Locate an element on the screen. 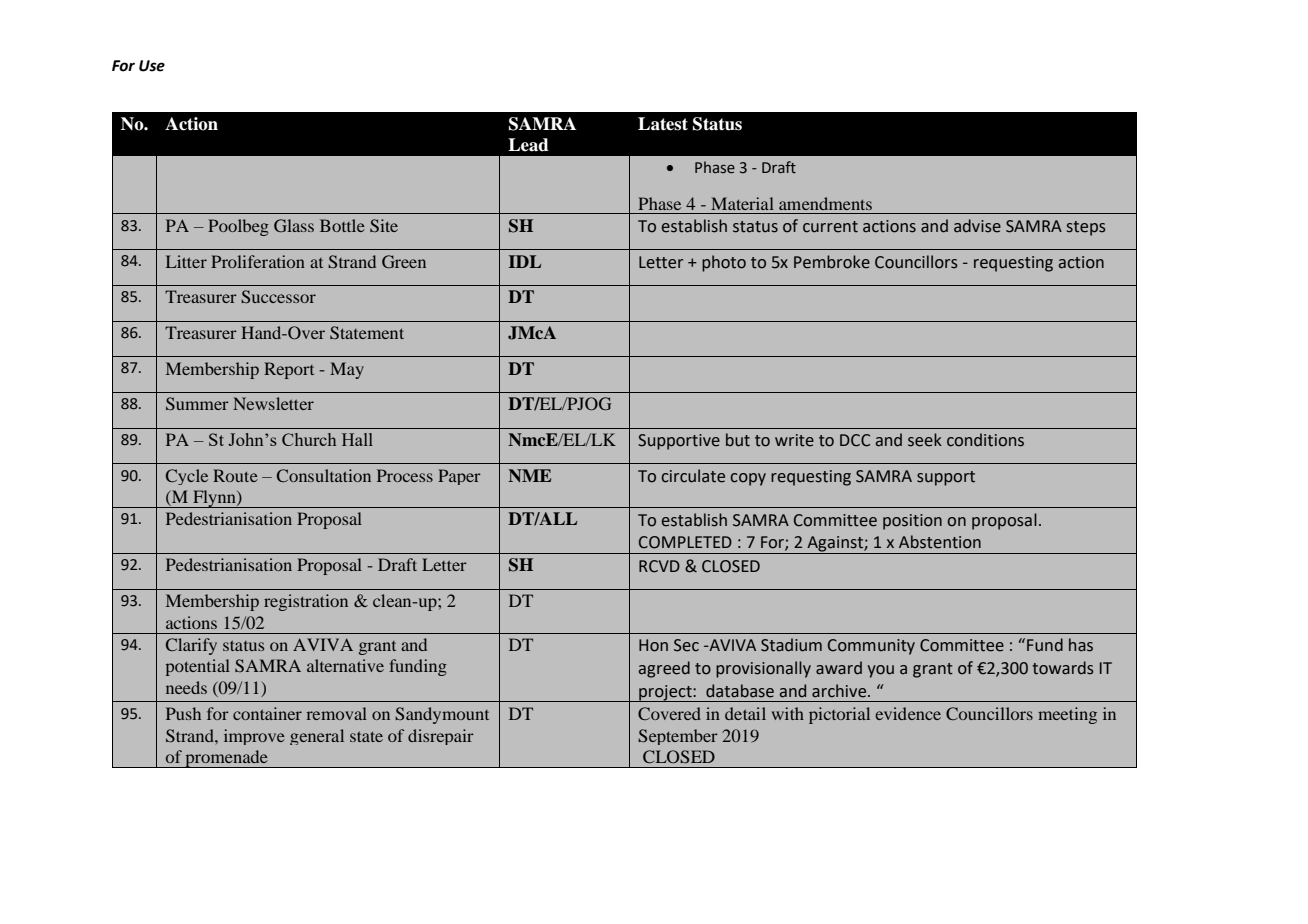 This screenshot has width=1308, height=924. IDL is located at coordinates (525, 261).
